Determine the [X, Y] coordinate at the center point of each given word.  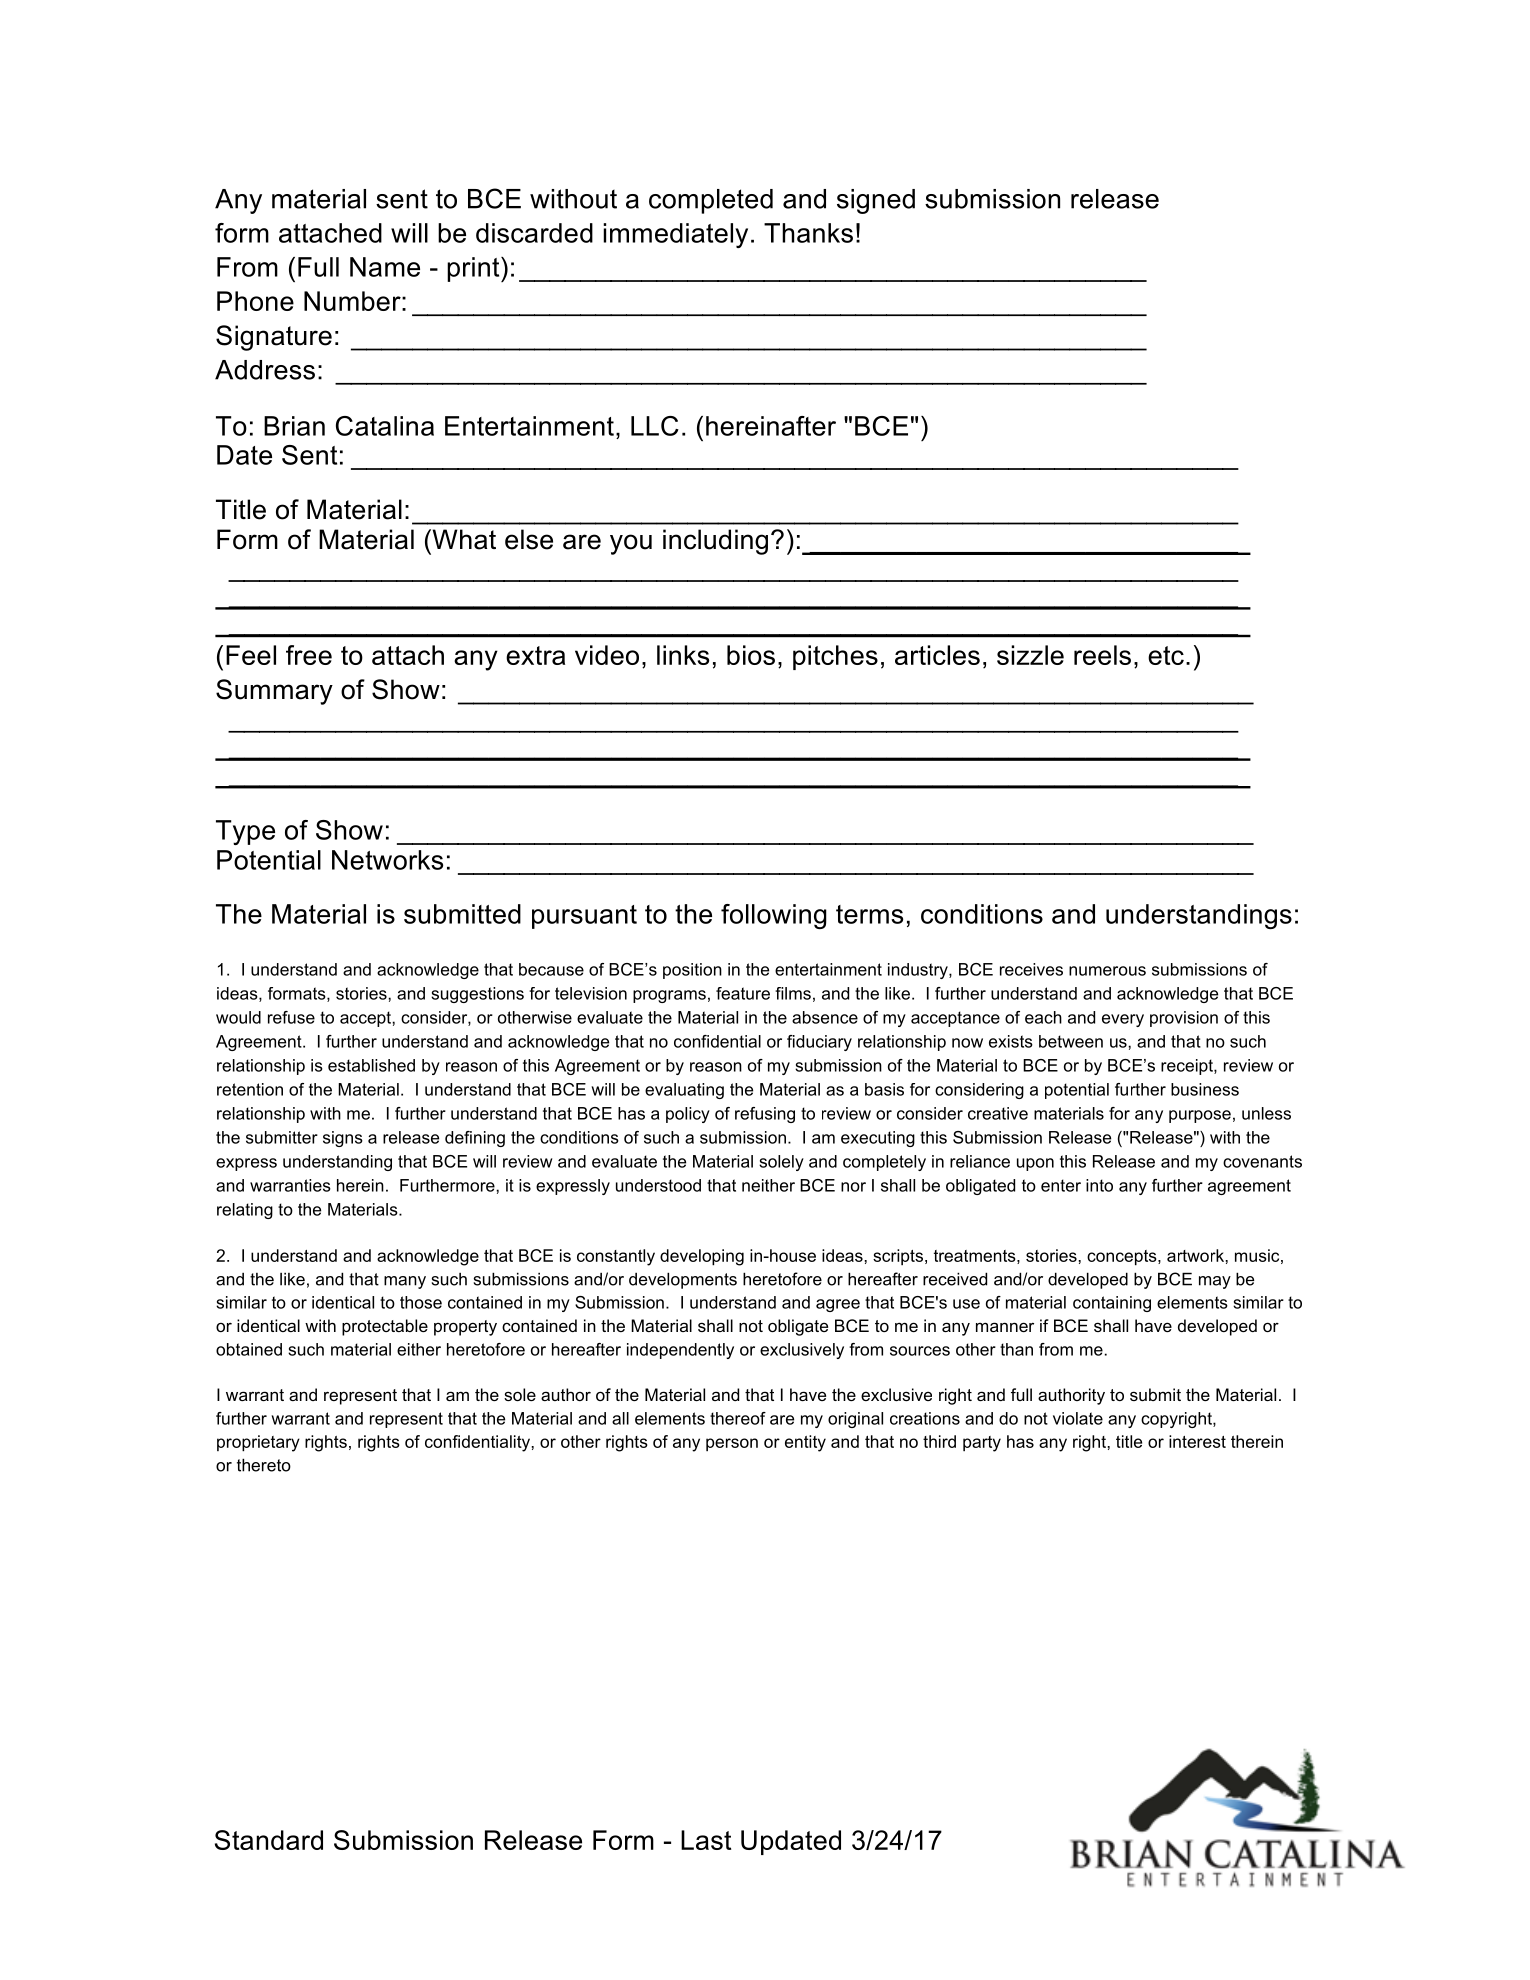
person [732, 1444]
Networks [387, 860]
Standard [269, 1840]
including [715, 542]
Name [385, 267]
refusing [765, 1115]
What [463, 539]
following [774, 916]
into [1099, 1185]
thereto [264, 1465]
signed [876, 201]
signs [343, 1139]
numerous [1107, 971]
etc [1166, 655]
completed [711, 201]
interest [1197, 1441]
